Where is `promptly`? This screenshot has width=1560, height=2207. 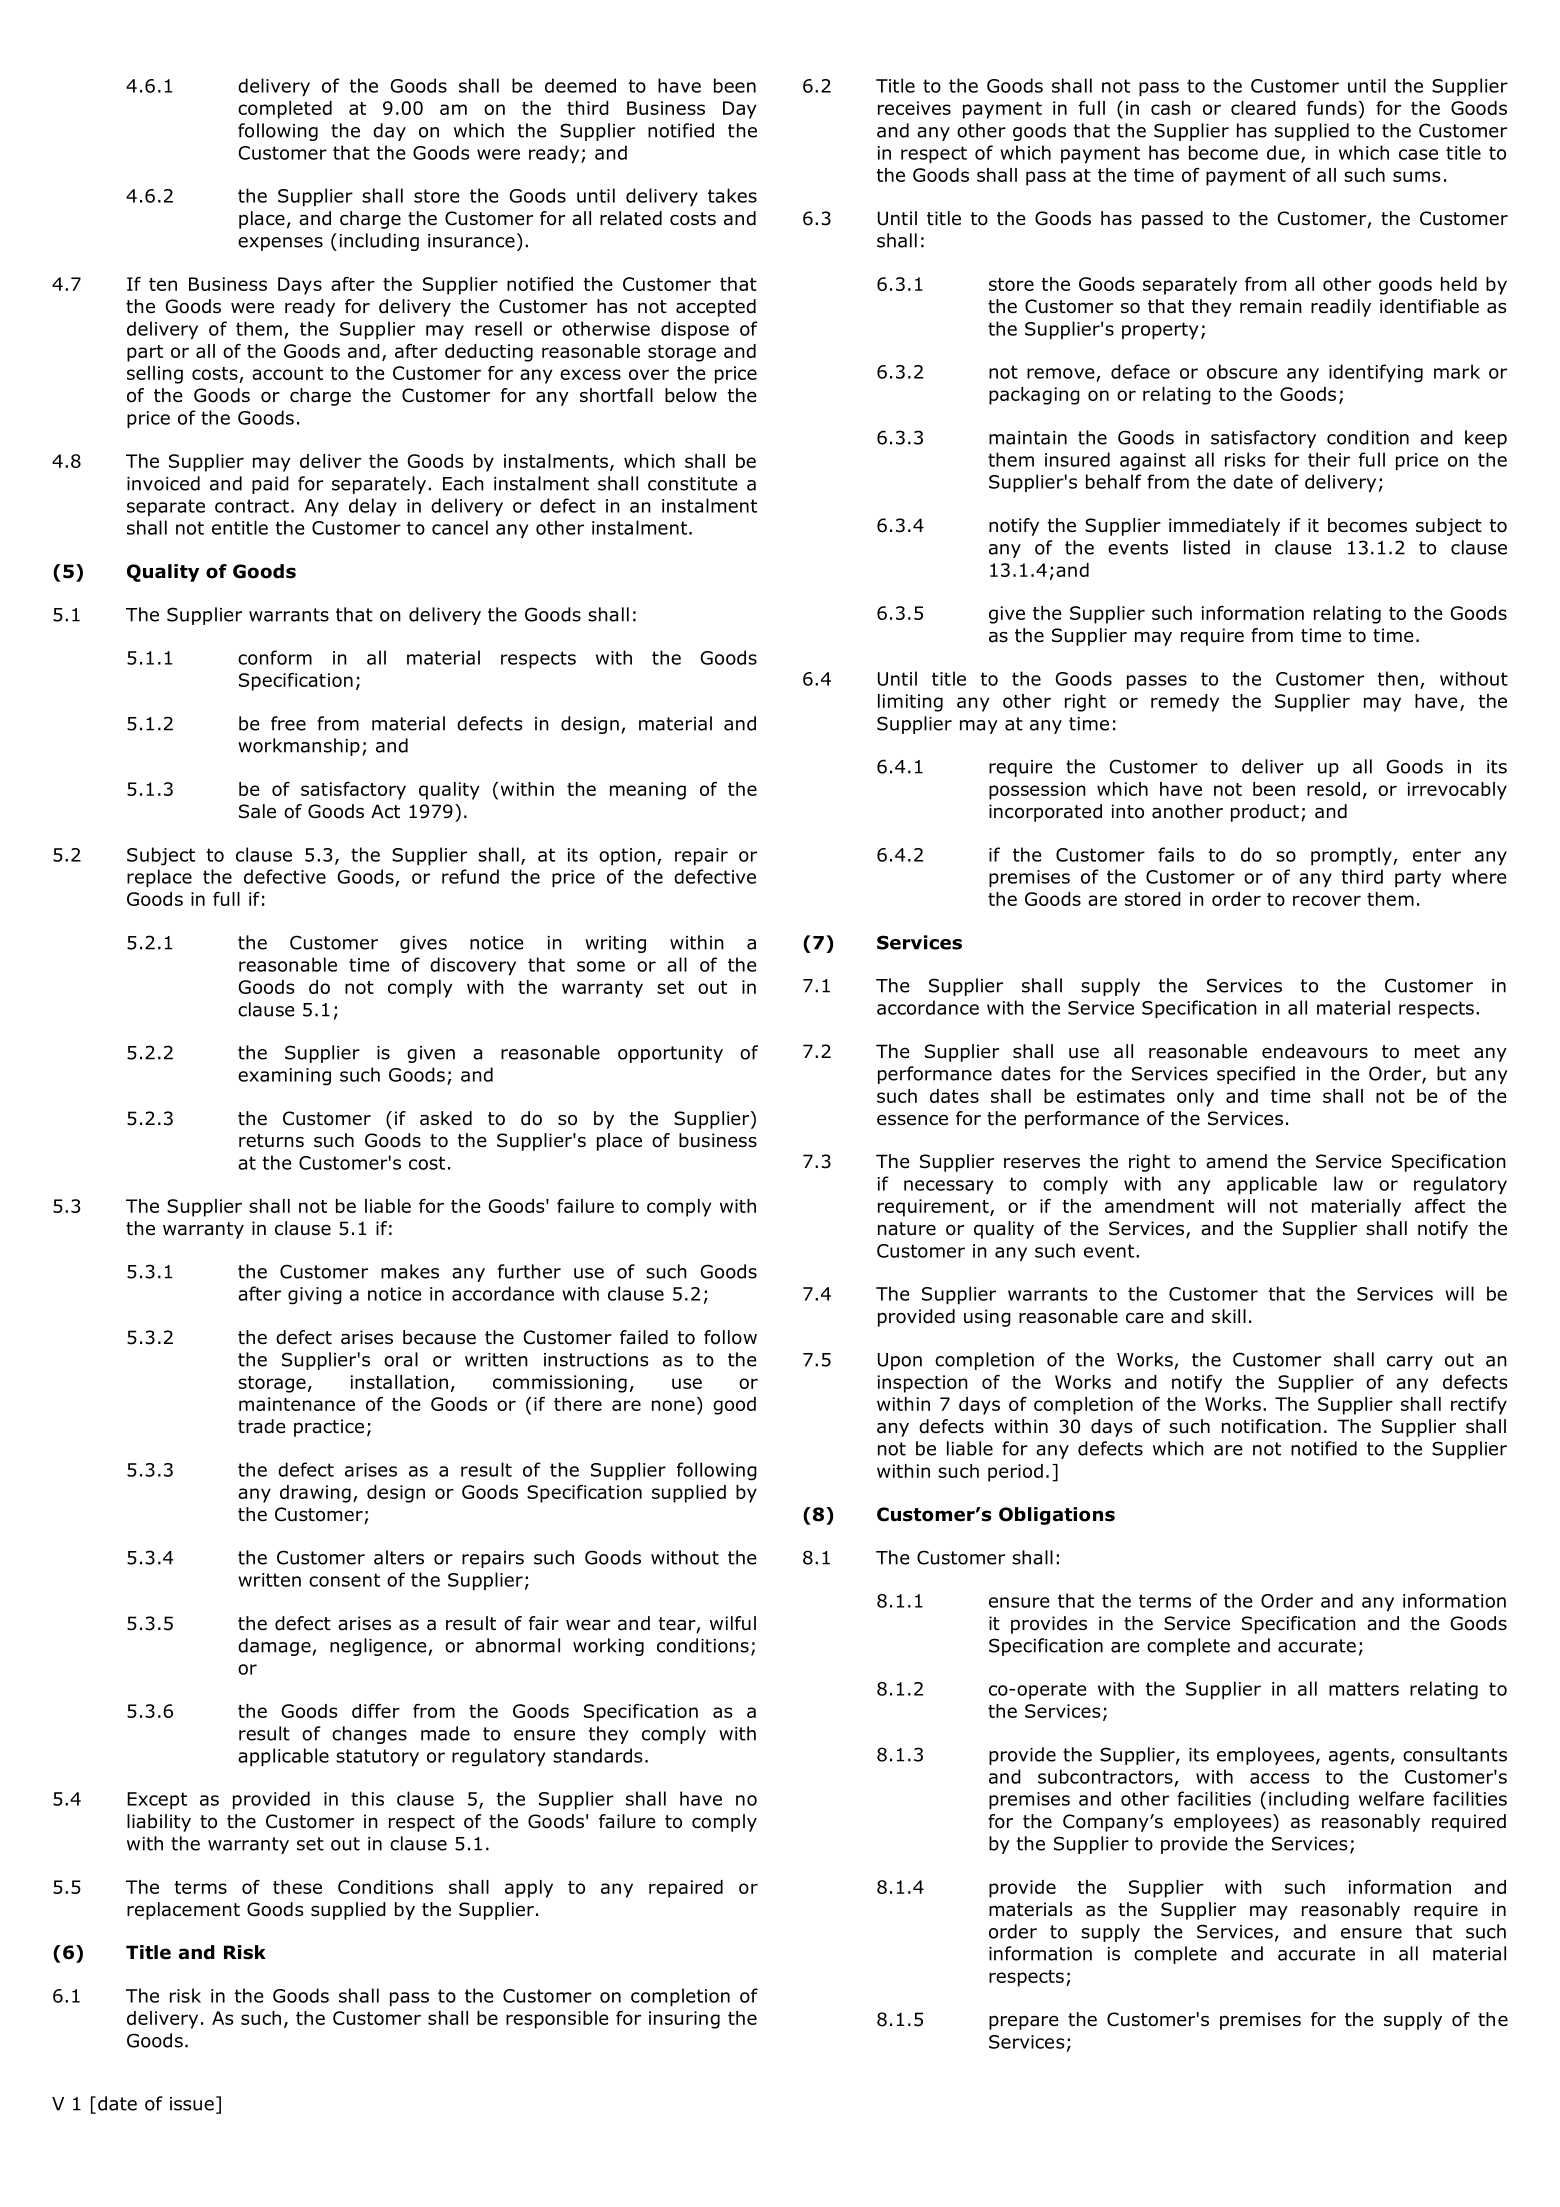
promptly is located at coordinates (1352, 856).
